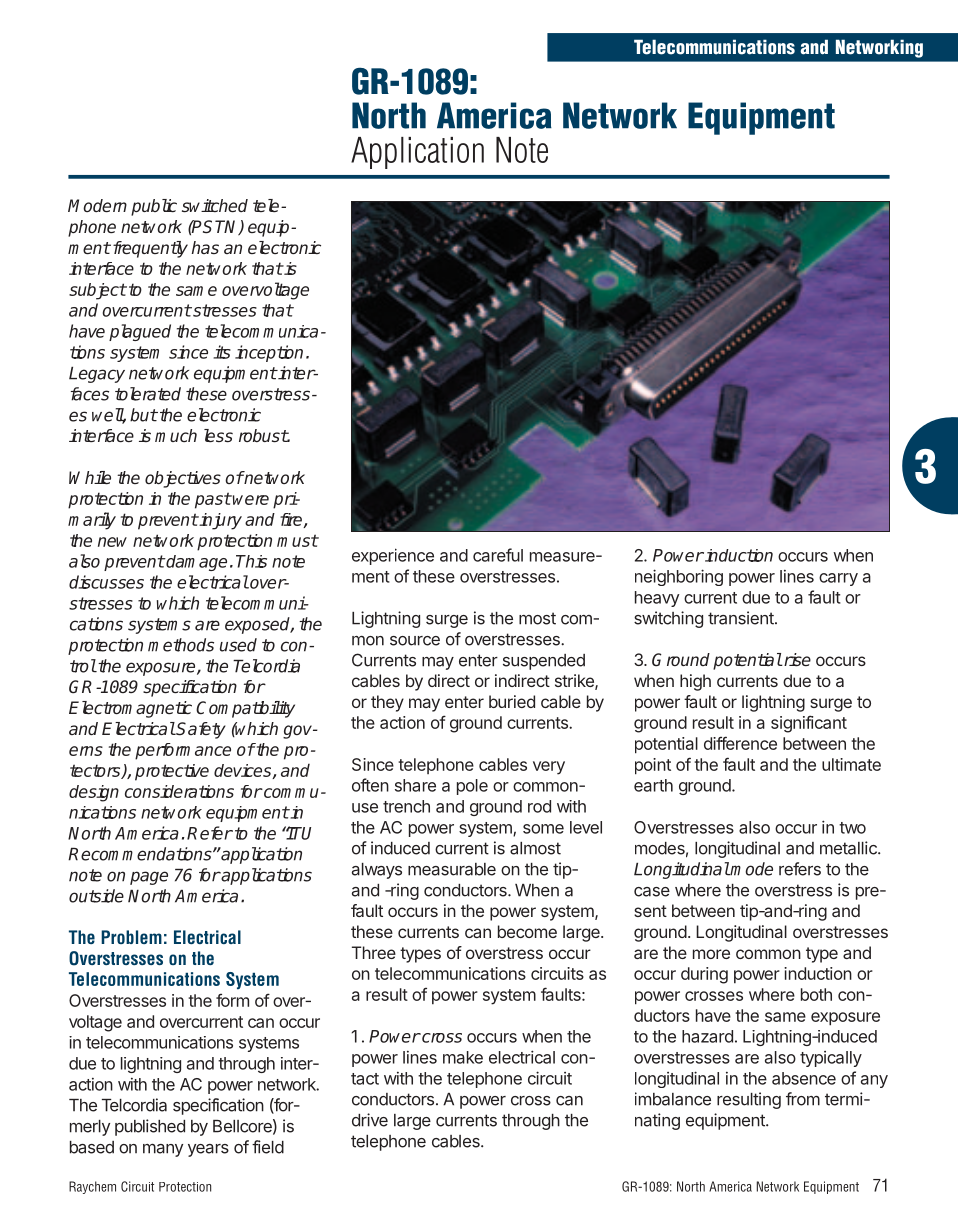  I want to click on many, so click(163, 1150).
